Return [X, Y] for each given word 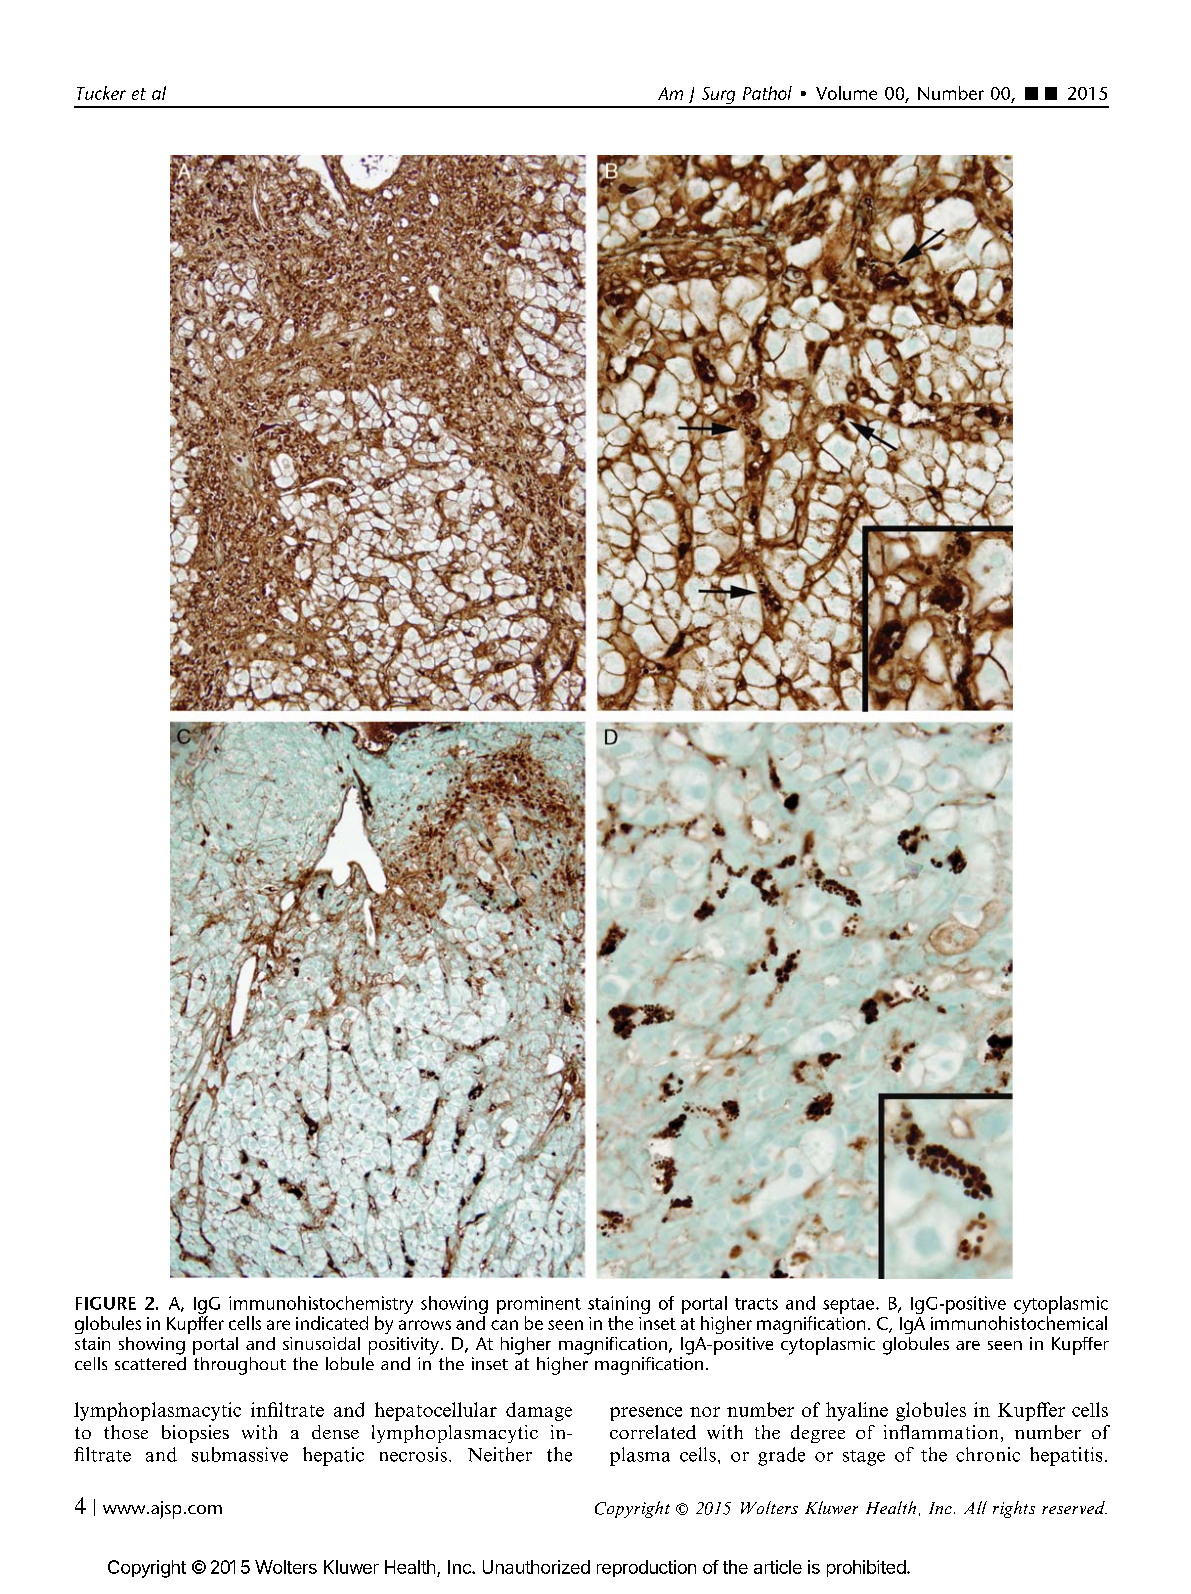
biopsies [195, 1434]
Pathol [767, 93]
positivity [404, 1346]
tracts [756, 1304]
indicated [332, 1323]
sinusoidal [321, 1343]
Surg [718, 97]
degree [818, 1434]
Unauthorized [536, 1567]
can [504, 1325]
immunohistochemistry [321, 1305]
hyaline [857, 1411]
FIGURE [106, 1303]
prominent [539, 1305]
